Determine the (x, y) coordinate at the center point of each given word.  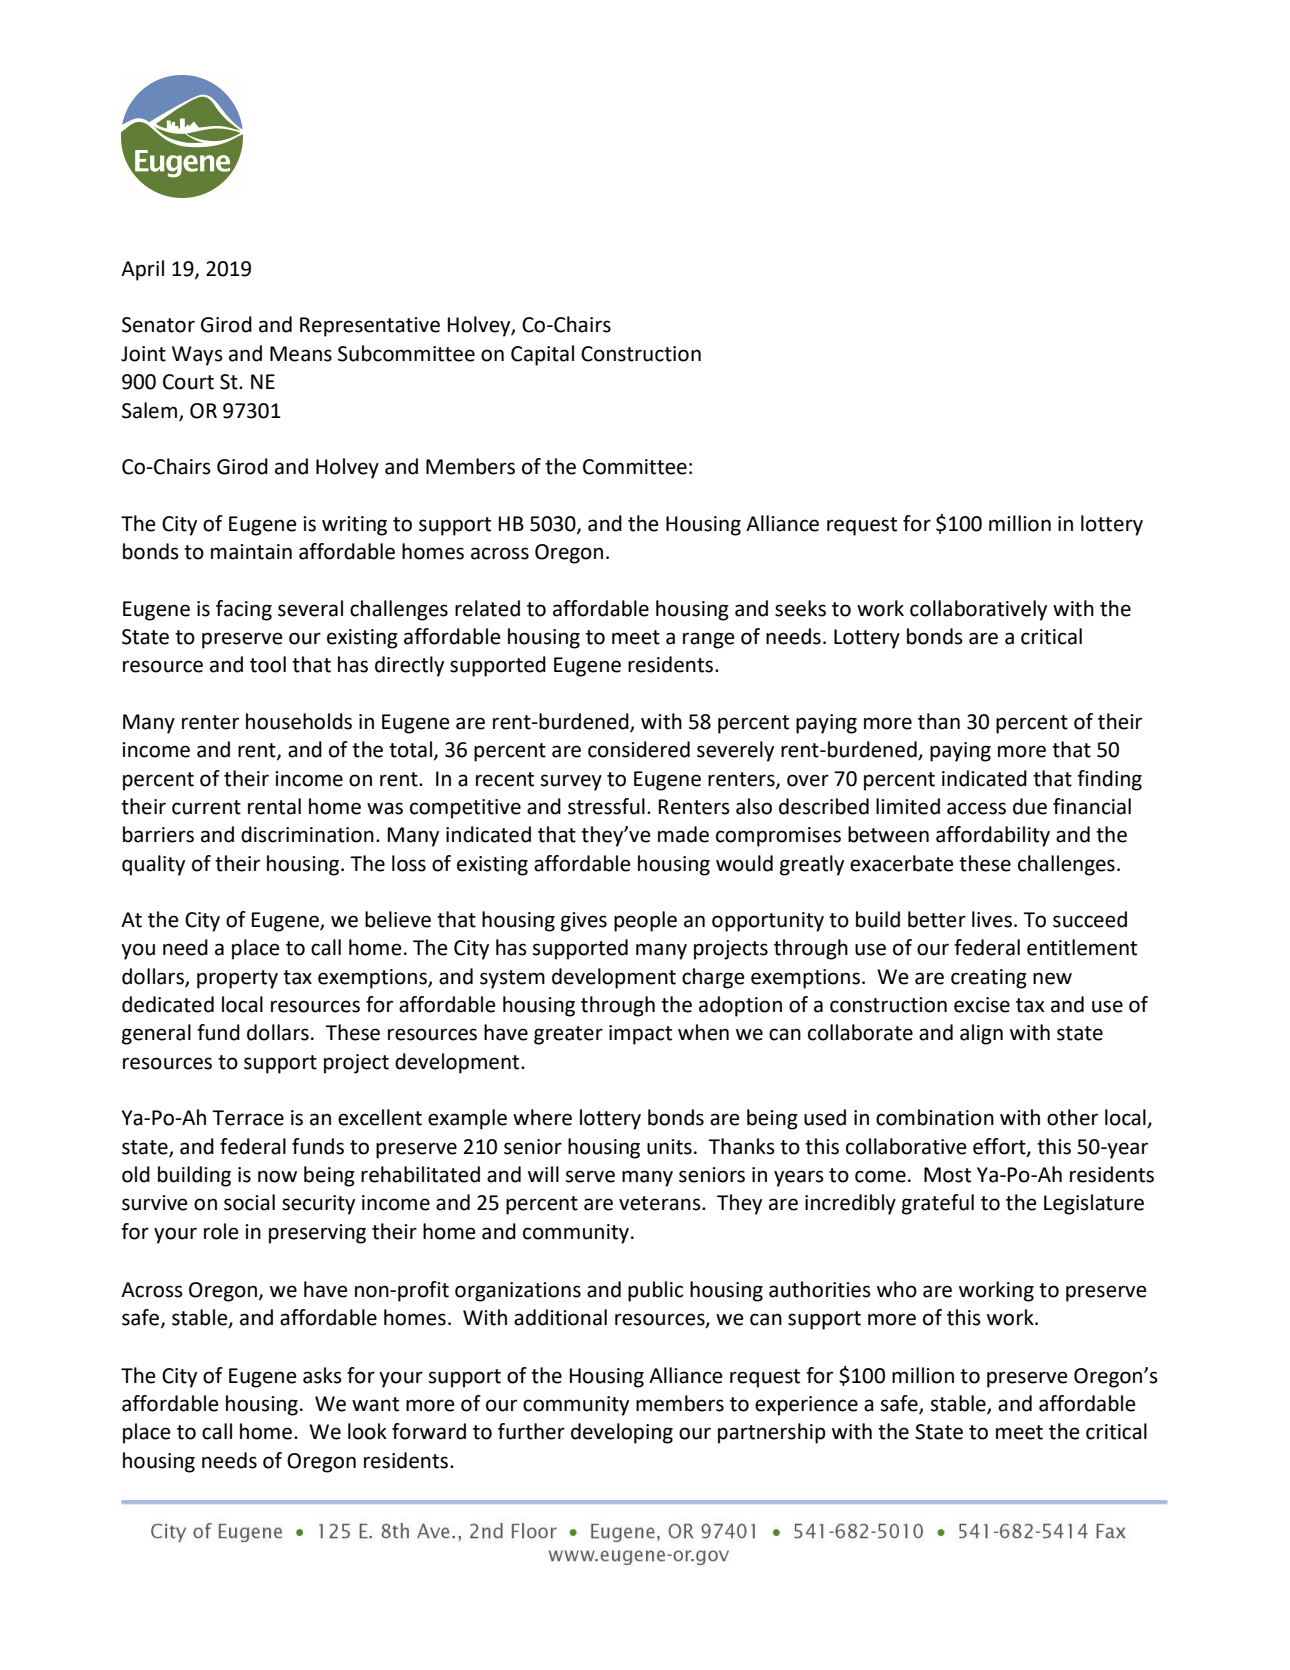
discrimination (307, 834)
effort (1000, 1147)
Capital (542, 355)
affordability (993, 836)
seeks (800, 608)
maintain (251, 552)
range (709, 640)
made (683, 834)
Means (301, 354)
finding (1109, 780)
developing (622, 1433)
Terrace (248, 1118)
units (669, 1147)
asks (322, 1375)
